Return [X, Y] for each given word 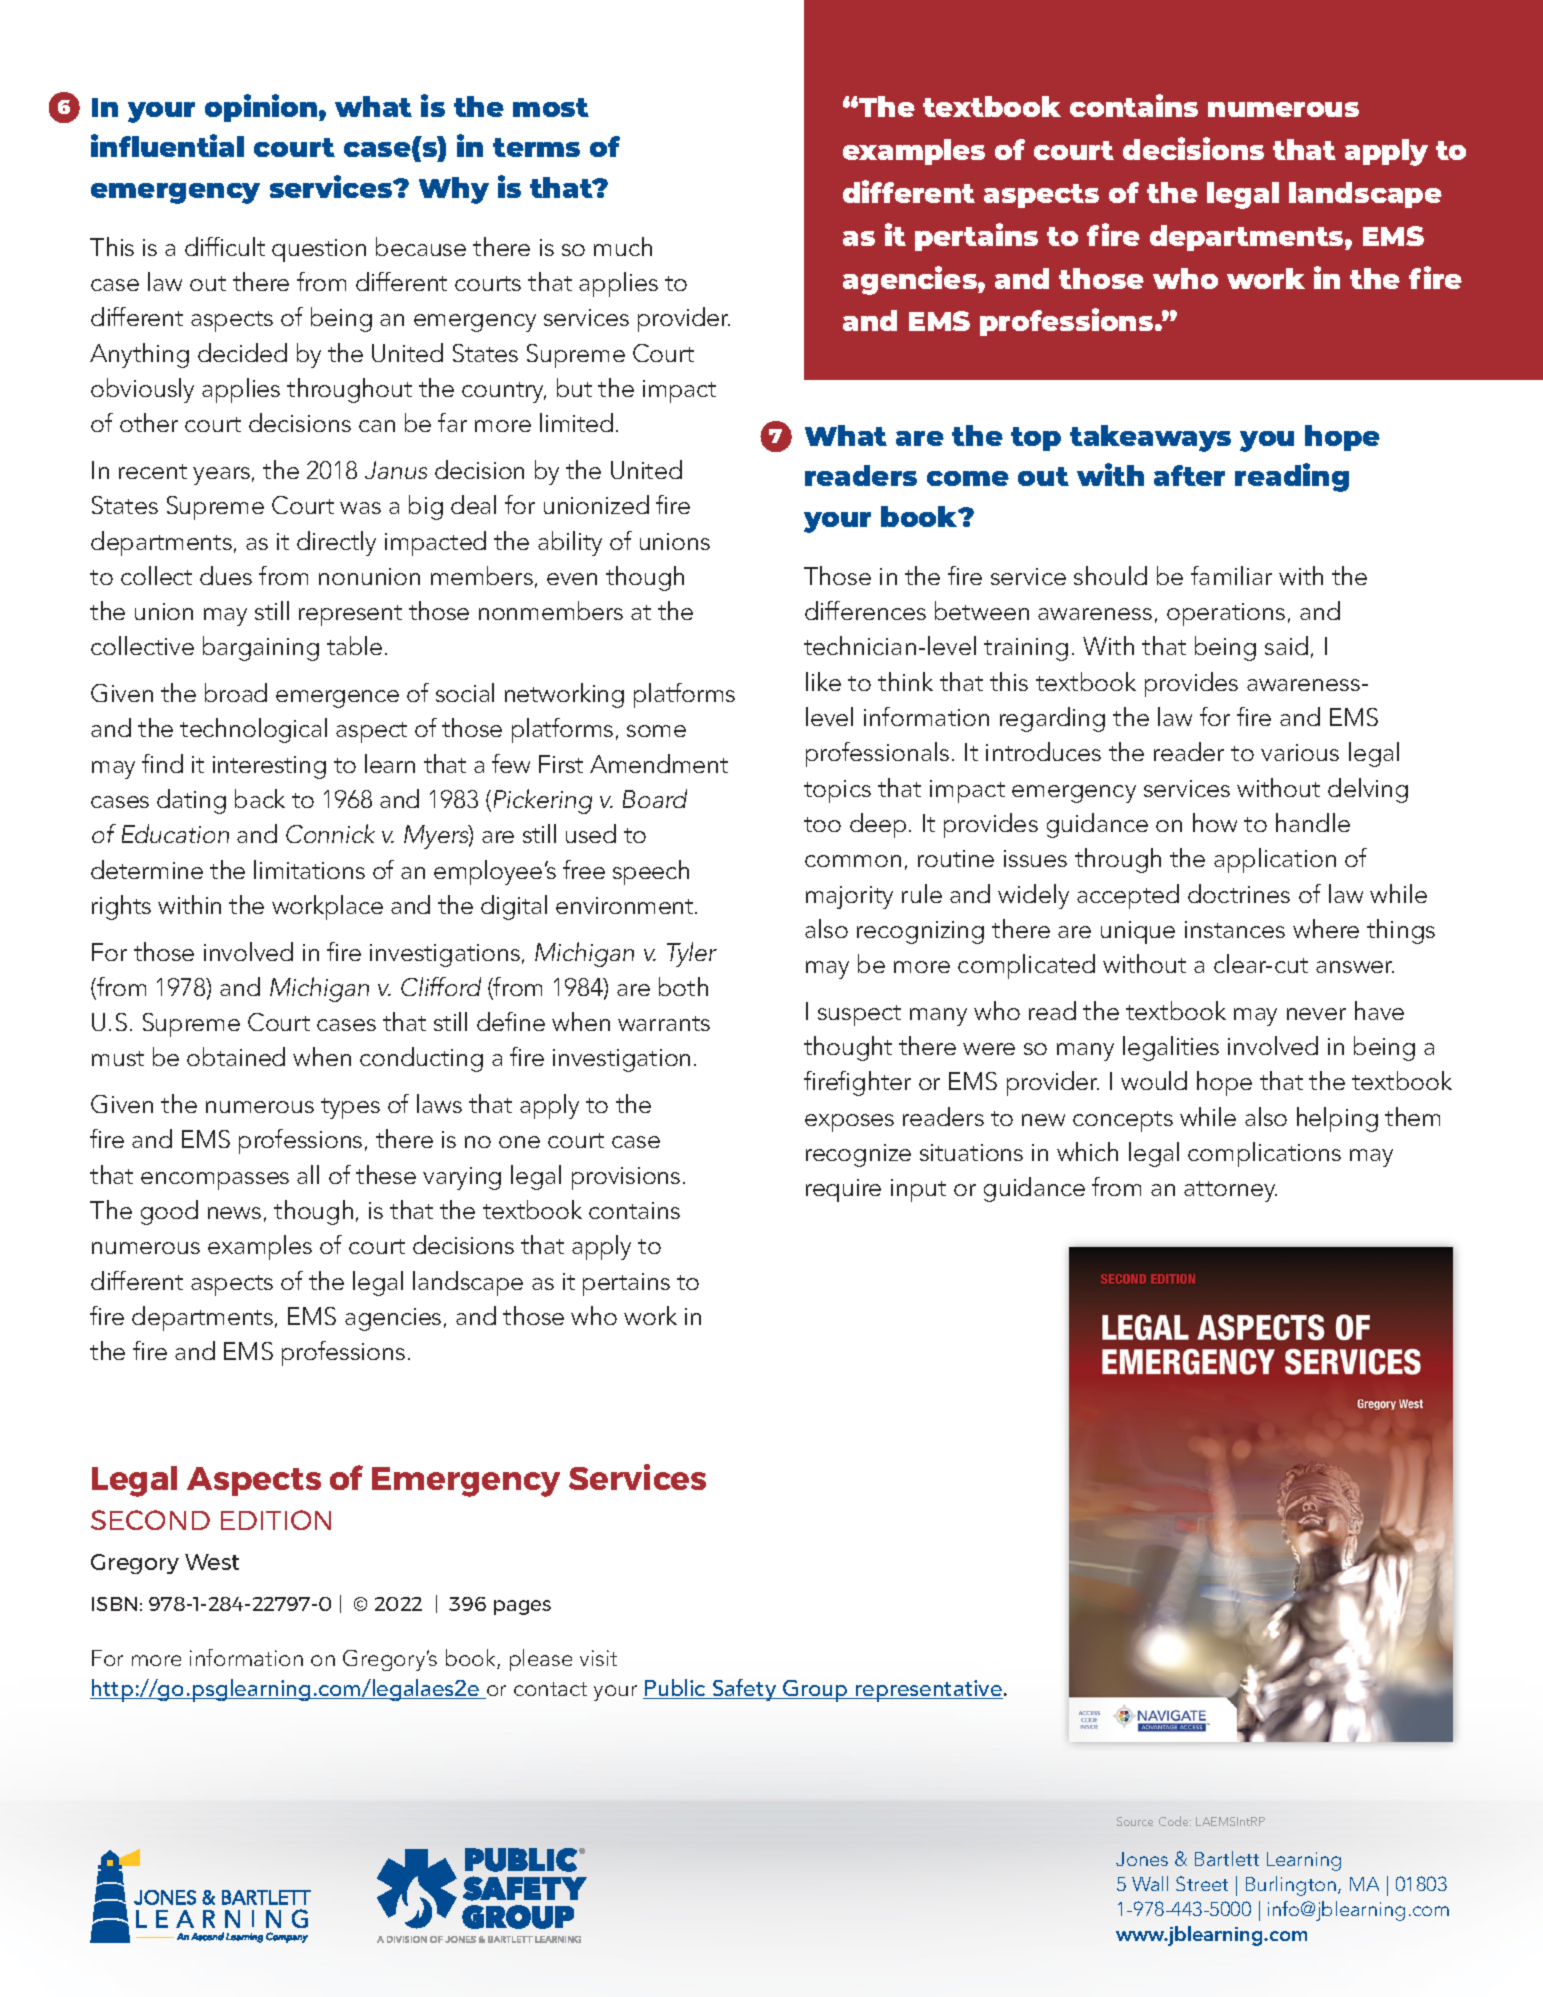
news [234, 1213]
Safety [744, 1690]
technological [253, 730]
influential [167, 145]
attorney [1230, 1191]
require [843, 1190]
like [823, 681]
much [623, 246]
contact [550, 1689]
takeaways [1150, 438]
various [1300, 752]
